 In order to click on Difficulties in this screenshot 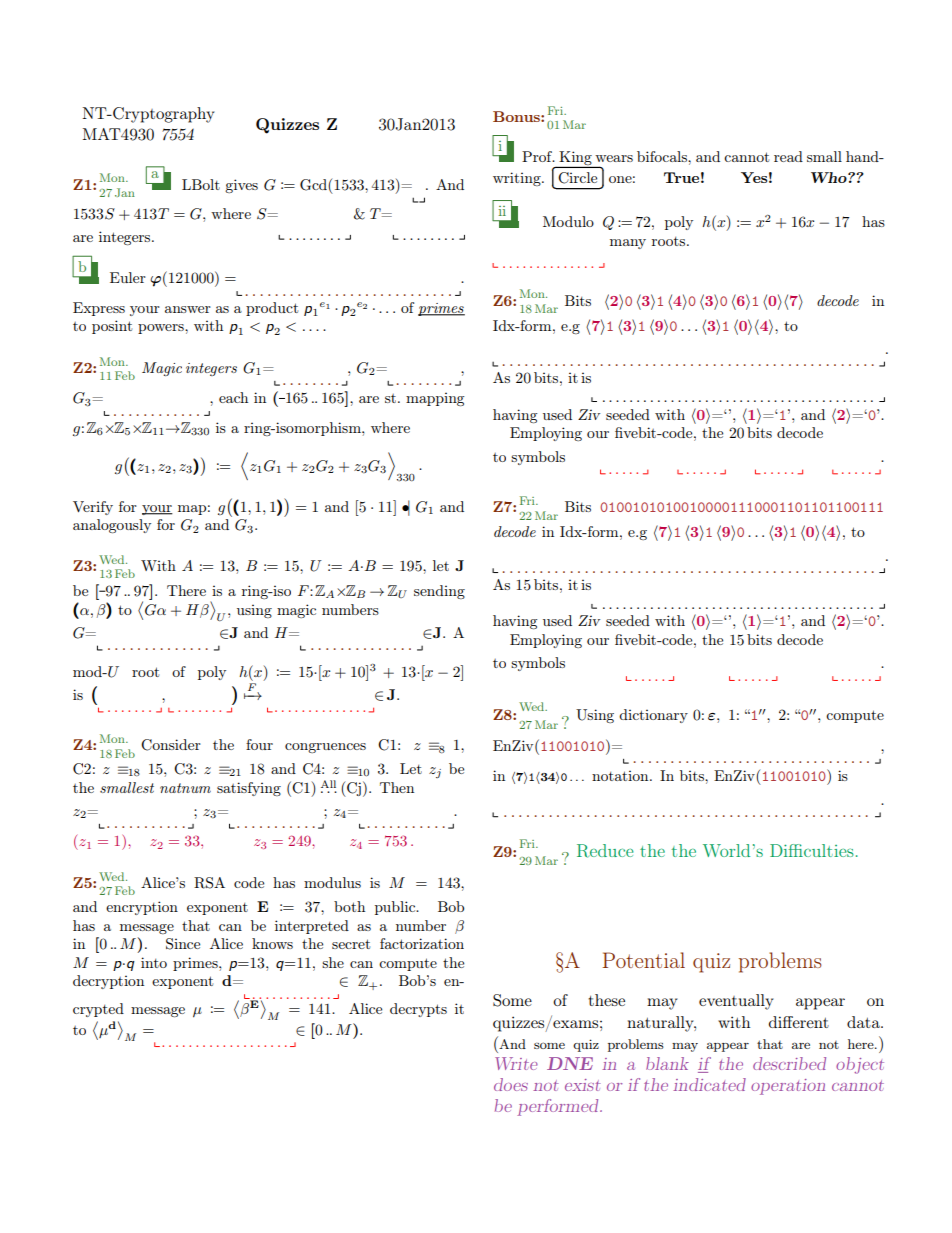, I will do `click(812, 850)`.
